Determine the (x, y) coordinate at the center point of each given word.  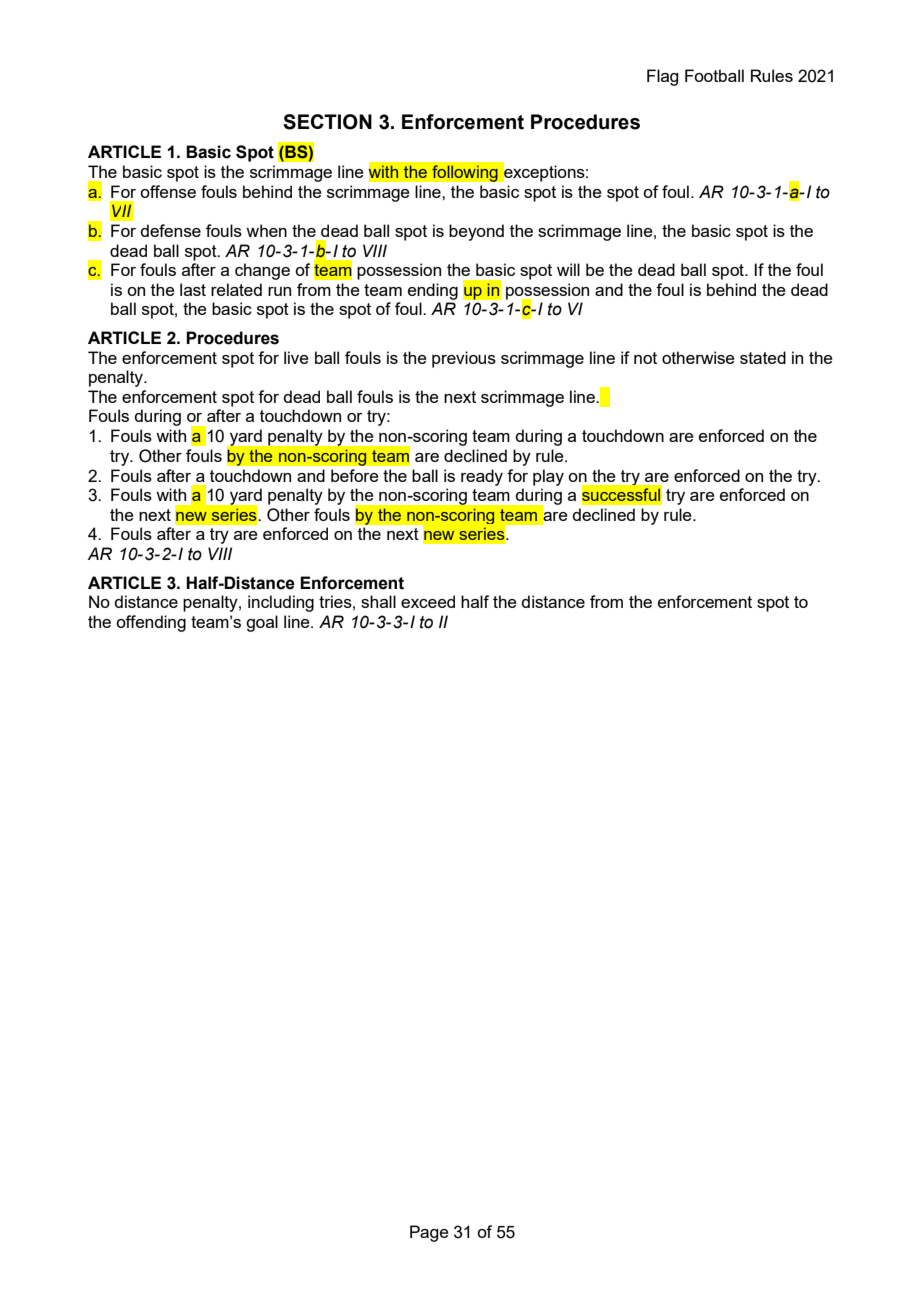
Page (429, 1233)
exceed (428, 601)
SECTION (327, 122)
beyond (476, 232)
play (548, 477)
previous (464, 359)
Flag (662, 77)
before (354, 475)
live (296, 357)
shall (378, 601)
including (281, 603)
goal (262, 623)
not (645, 358)
